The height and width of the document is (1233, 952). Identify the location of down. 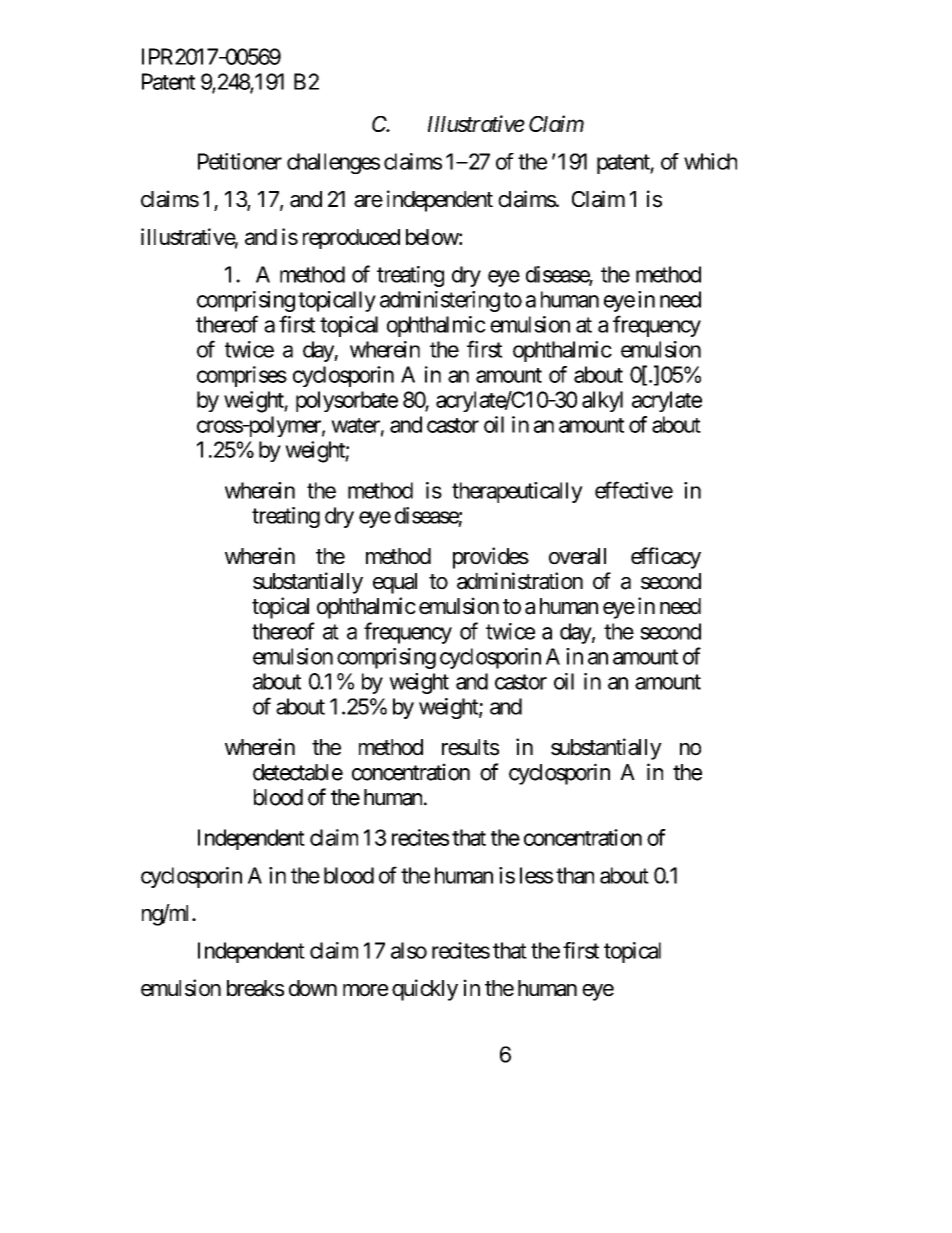
(313, 988).
